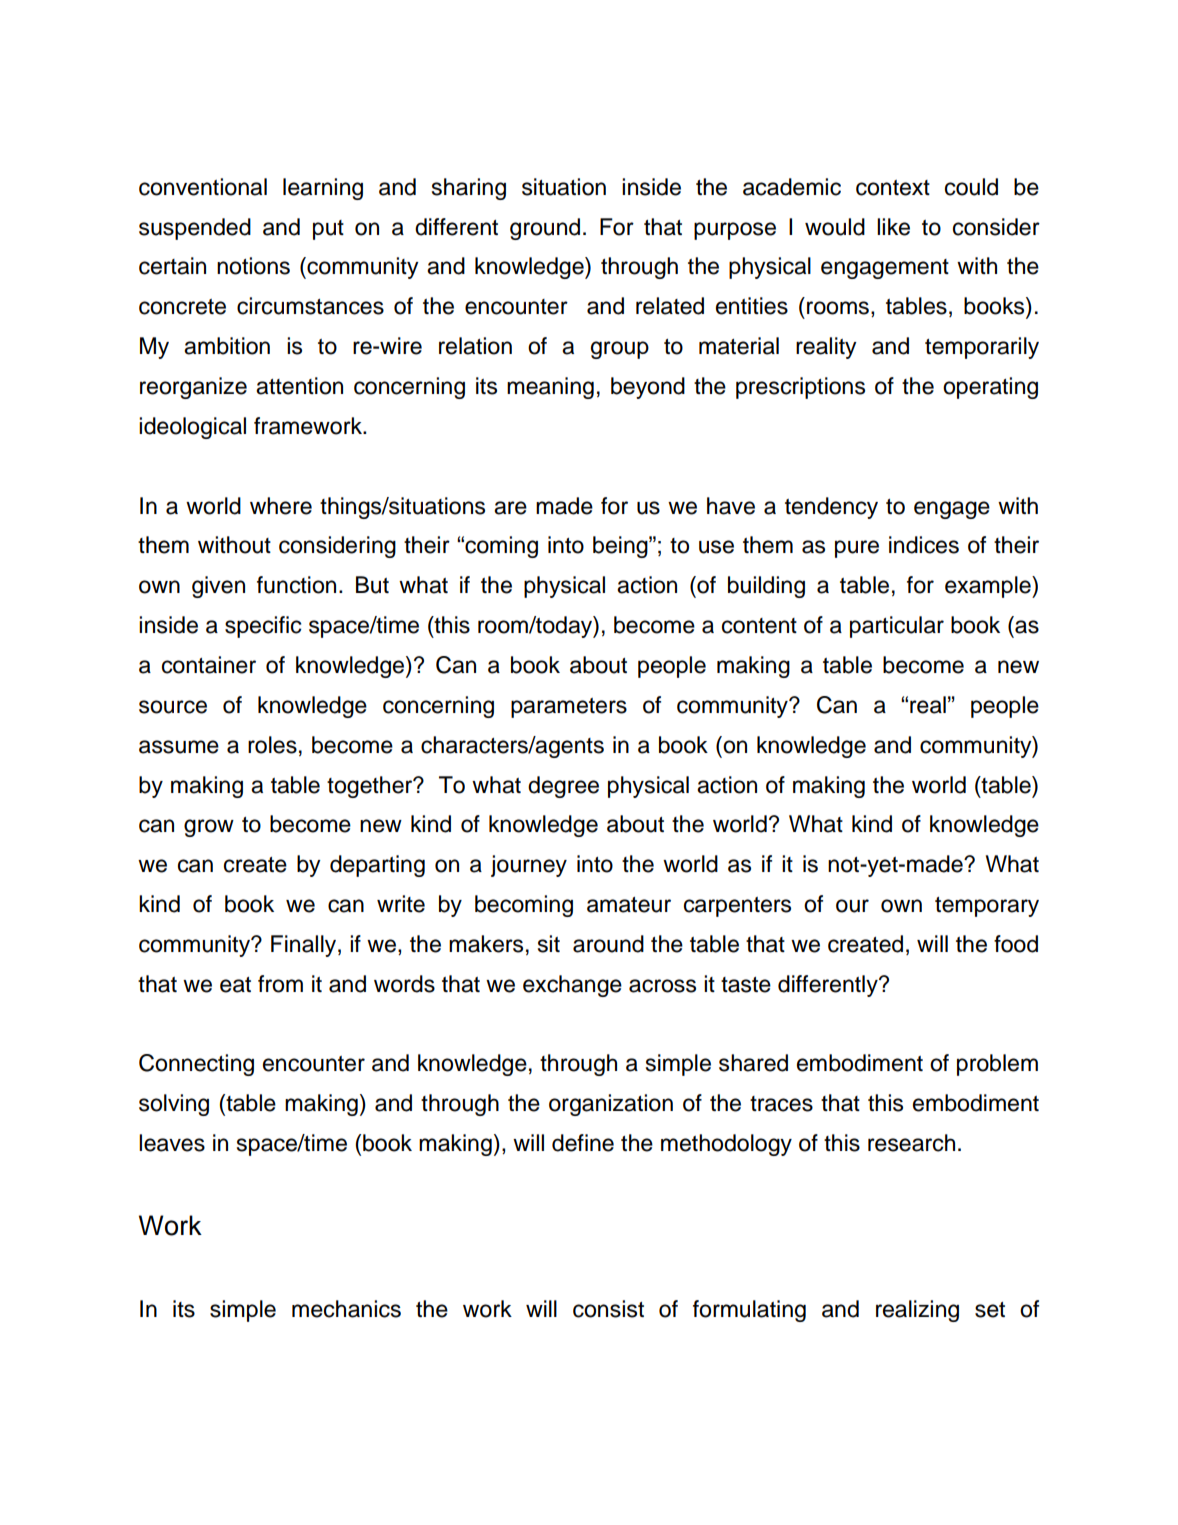 This screenshot has width=1178, height=1525. I want to click on like, so click(893, 227).
